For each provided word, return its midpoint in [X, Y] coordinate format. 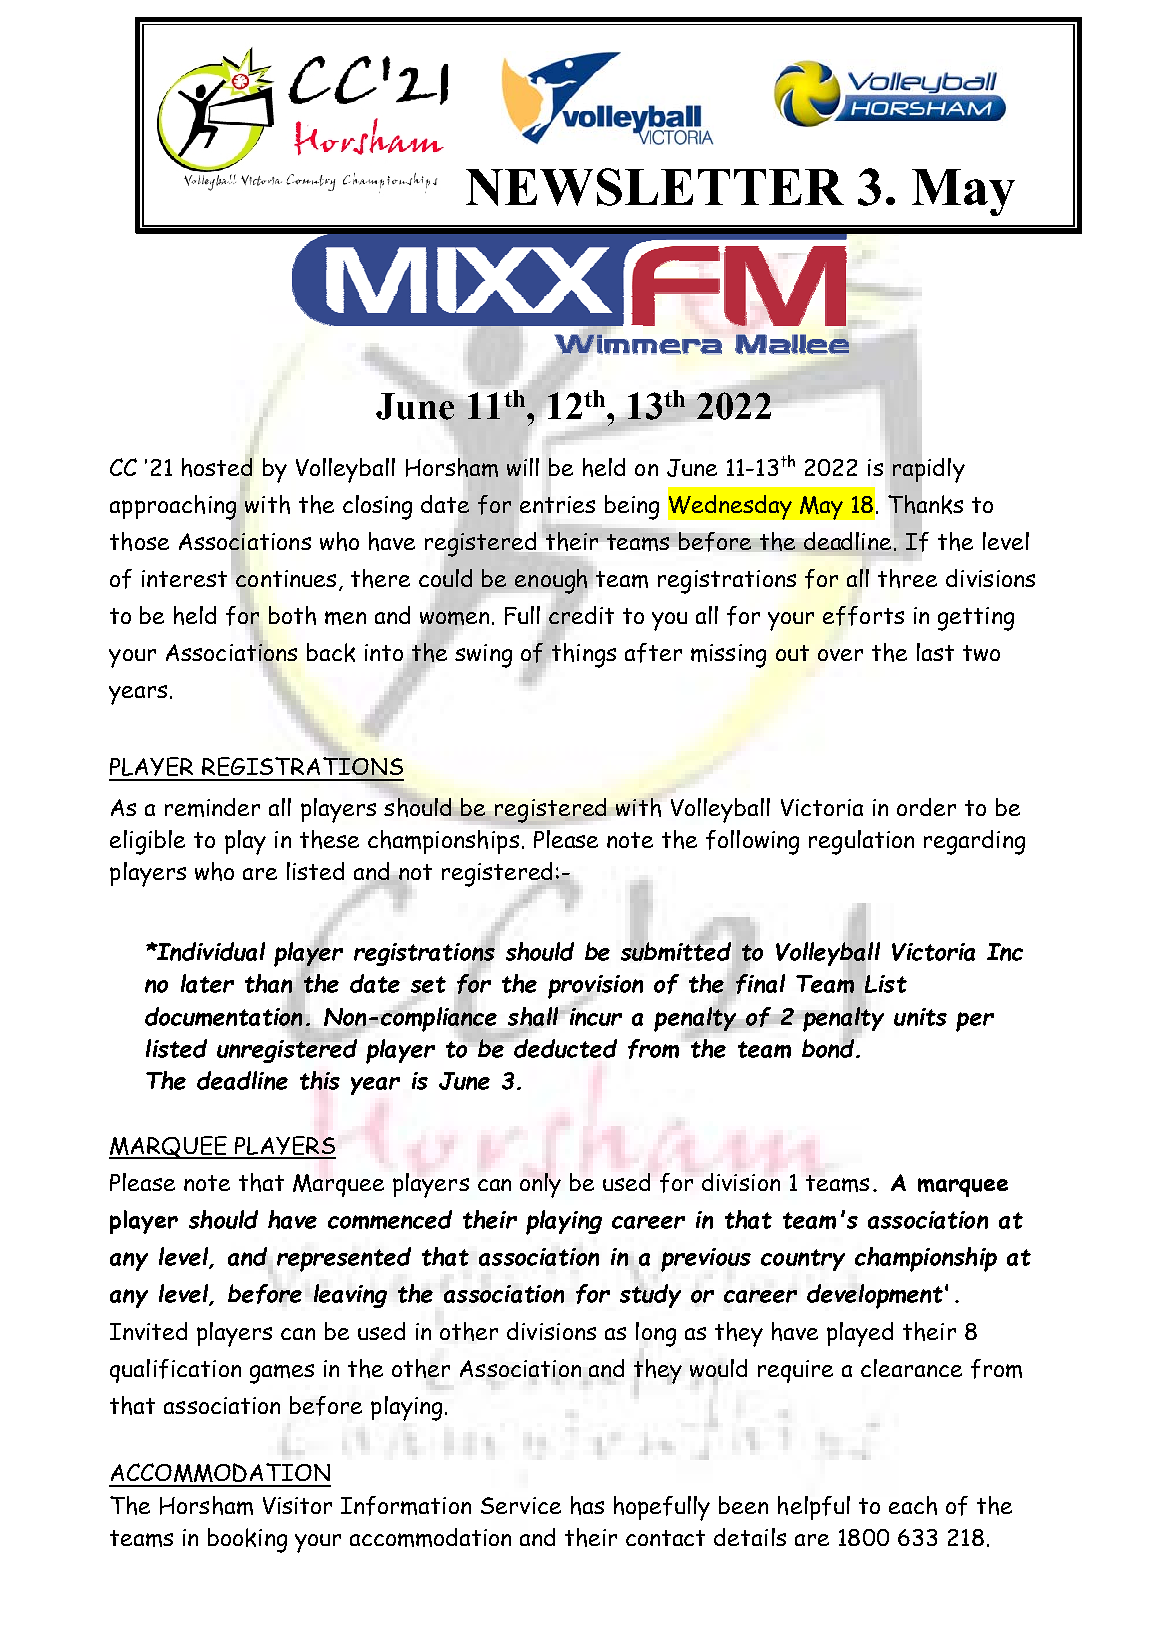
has [587, 1505]
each [913, 1505]
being [632, 507]
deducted [565, 1047]
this [320, 1080]
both [292, 615]
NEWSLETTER [655, 187]
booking [247, 1540]
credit [580, 615]
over [840, 655]
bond [829, 1047]
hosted [217, 467]
